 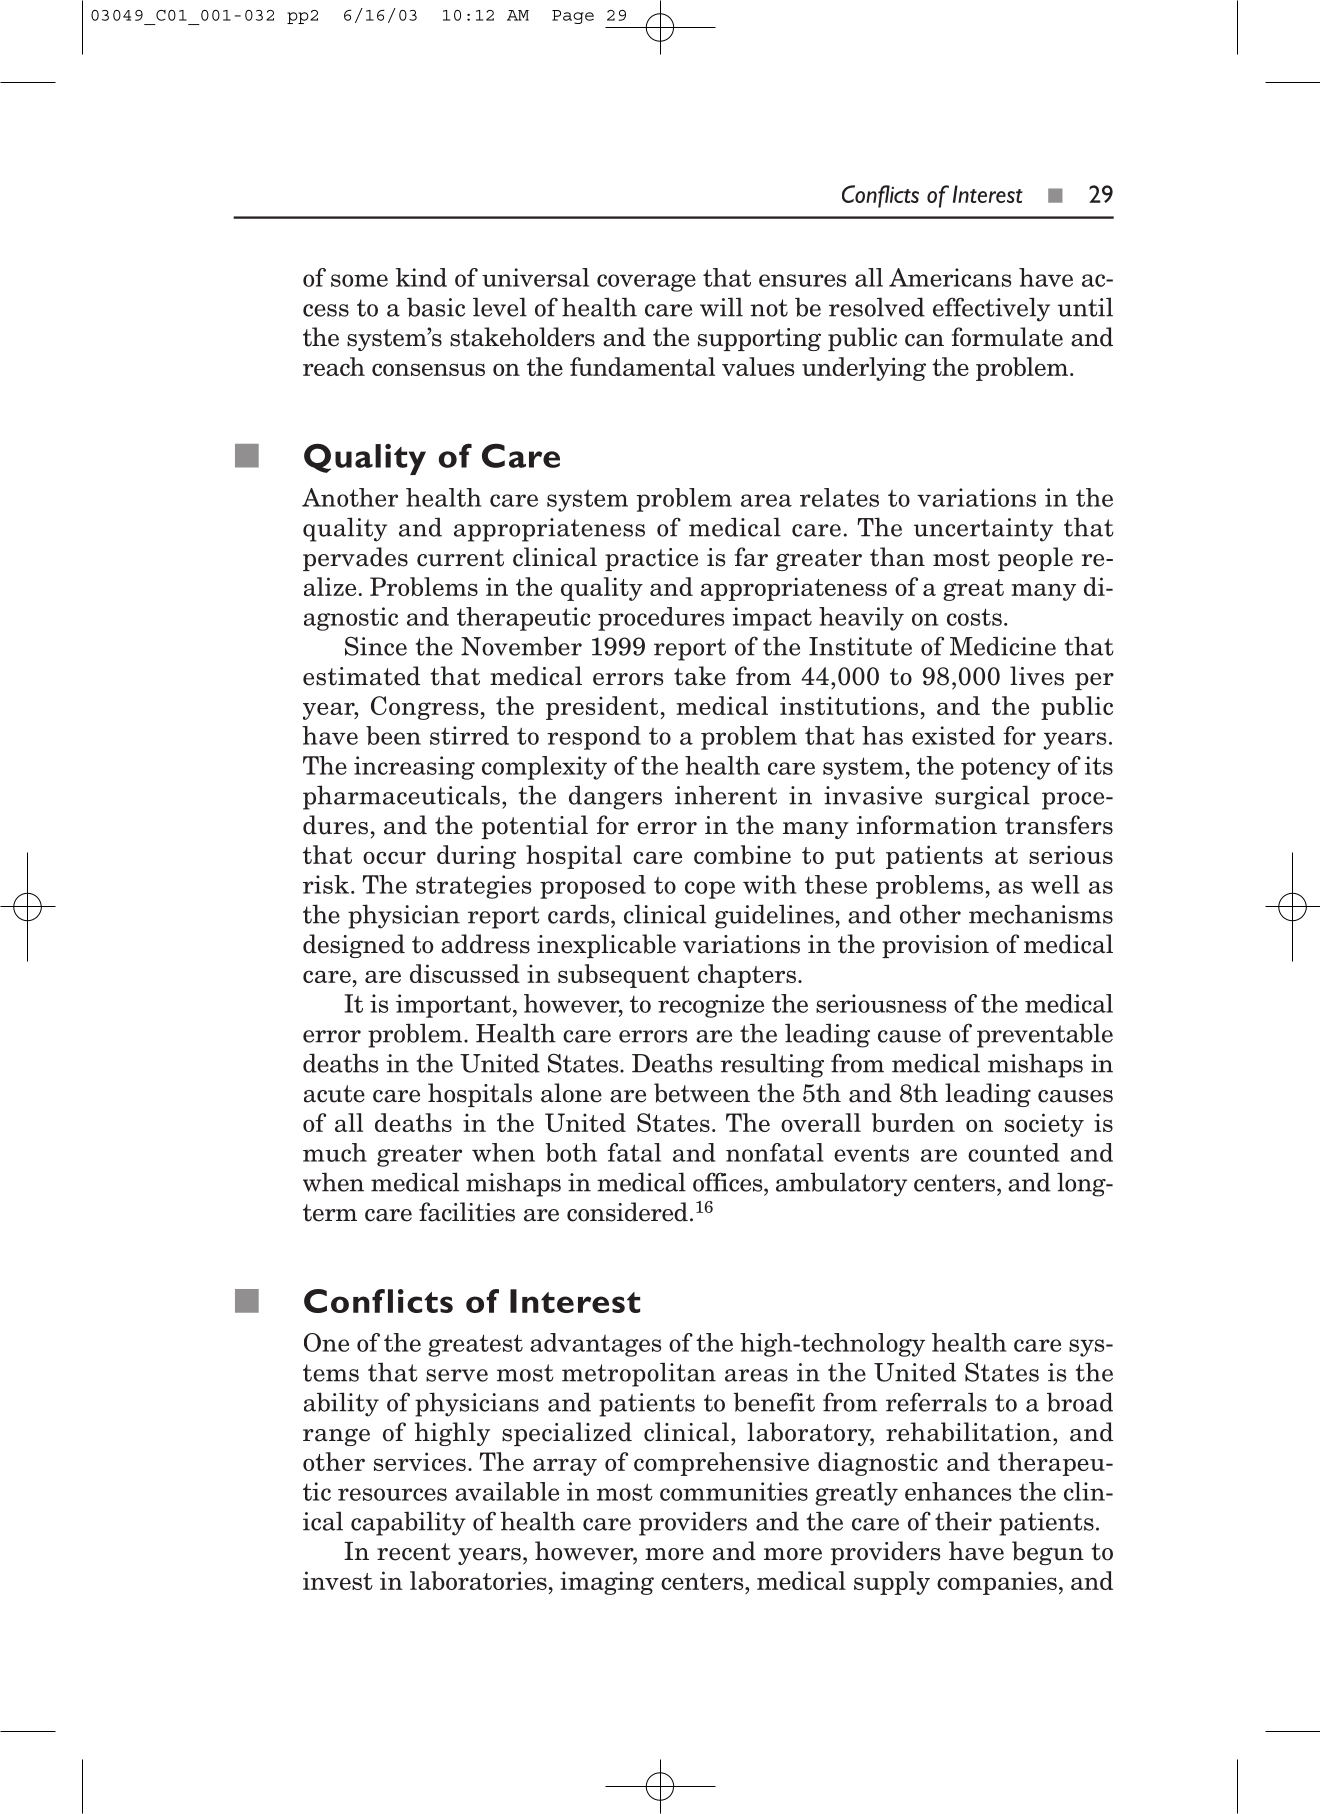 What do you see at coordinates (726, 795) in the document?
I see `inherent` at bounding box center [726, 795].
